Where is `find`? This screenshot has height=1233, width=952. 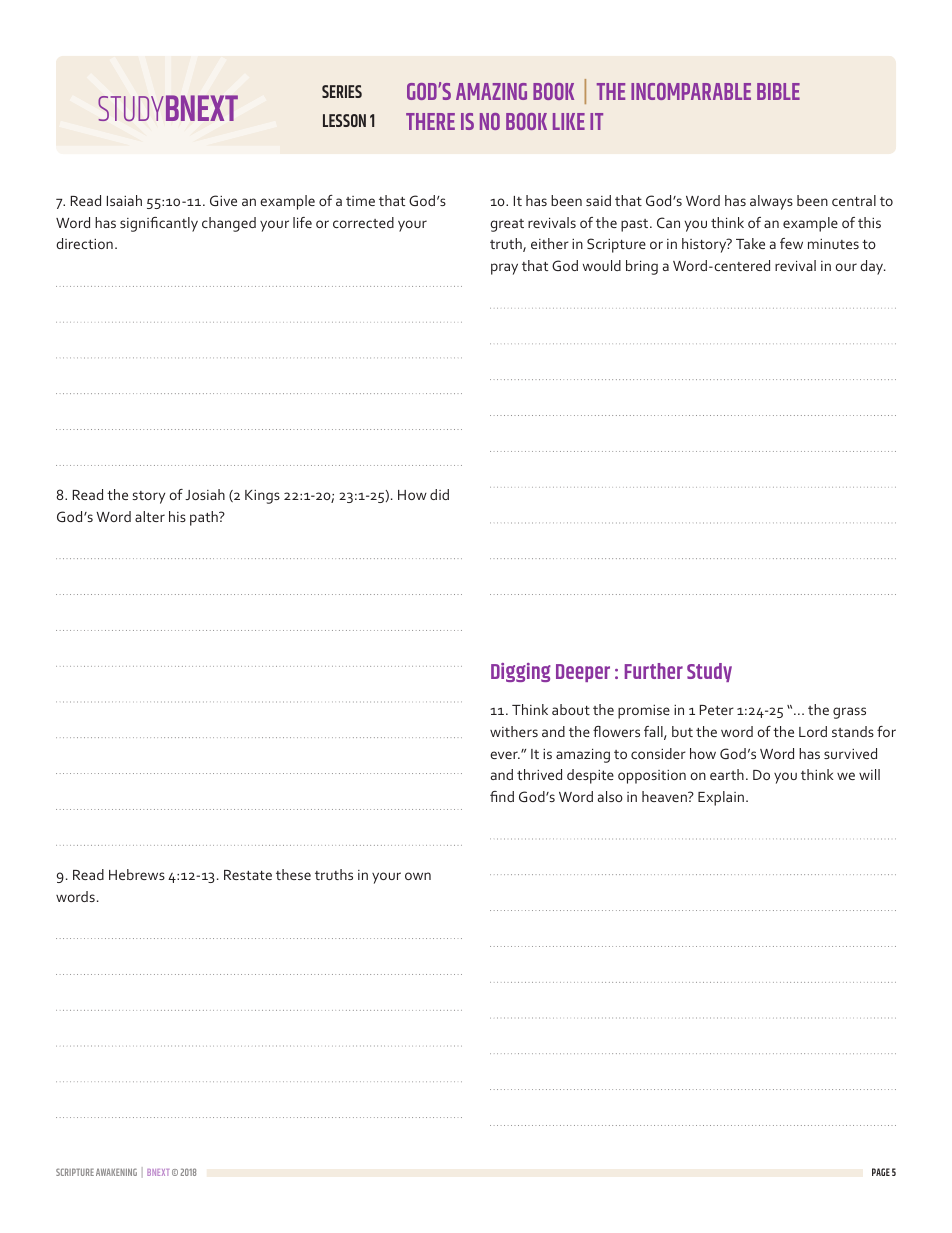
find is located at coordinates (502, 796).
